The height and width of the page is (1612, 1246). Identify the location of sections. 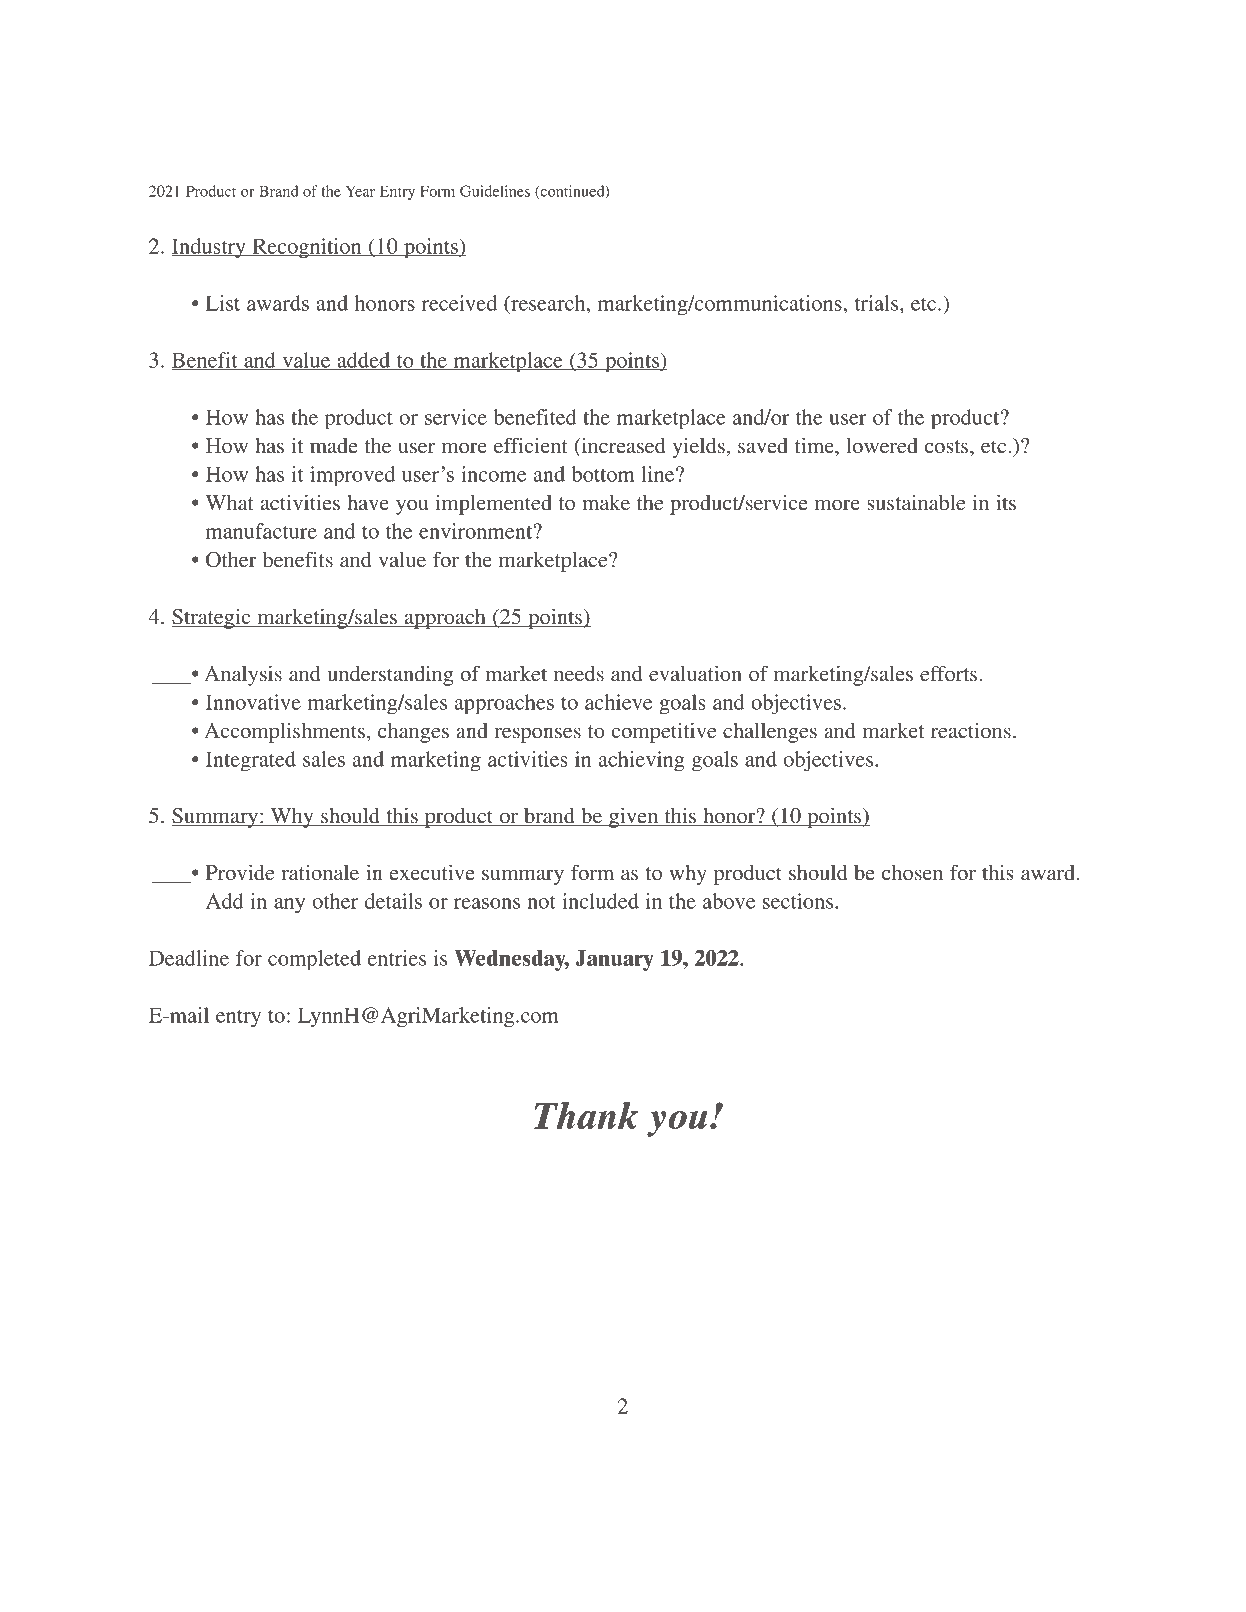
(799, 901).
